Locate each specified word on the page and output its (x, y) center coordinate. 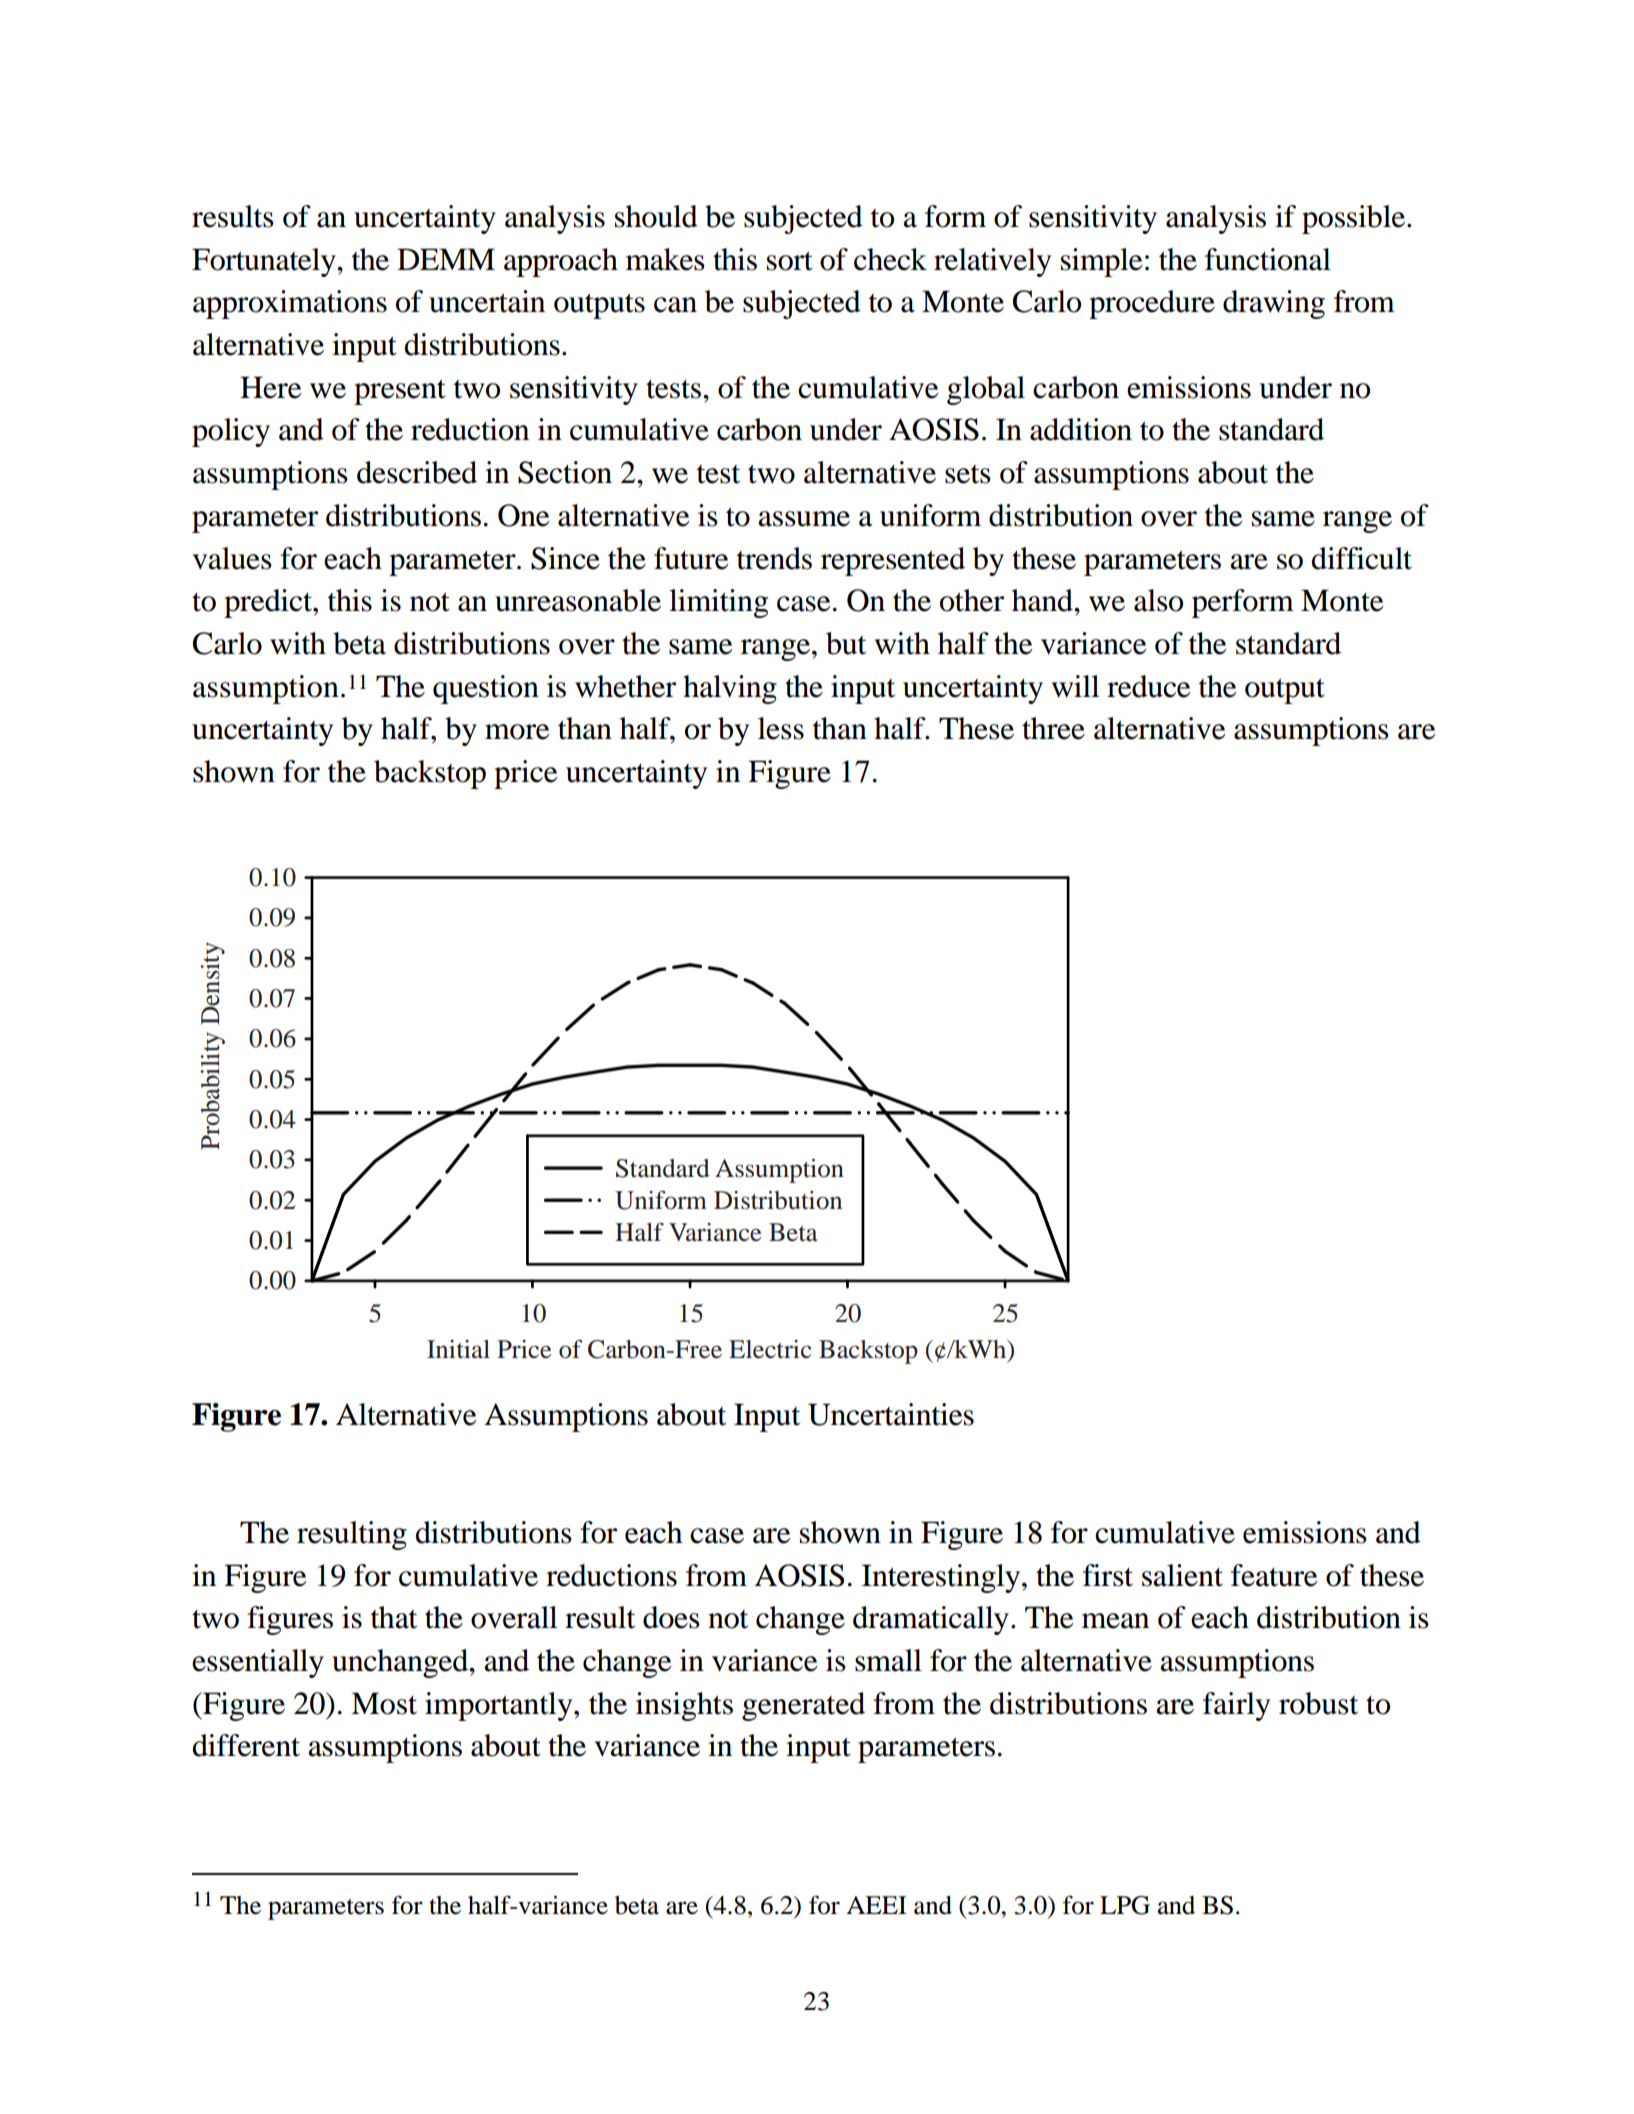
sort (790, 261)
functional (1268, 259)
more (517, 732)
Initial (458, 1349)
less (781, 728)
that (394, 1617)
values (232, 558)
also (1158, 600)
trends (774, 558)
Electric (770, 1349)
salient (1182, 1575)
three (1053, 728)
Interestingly (942, 1578)
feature (1274, 1575)
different (246, 1745)
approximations (290, 304)
